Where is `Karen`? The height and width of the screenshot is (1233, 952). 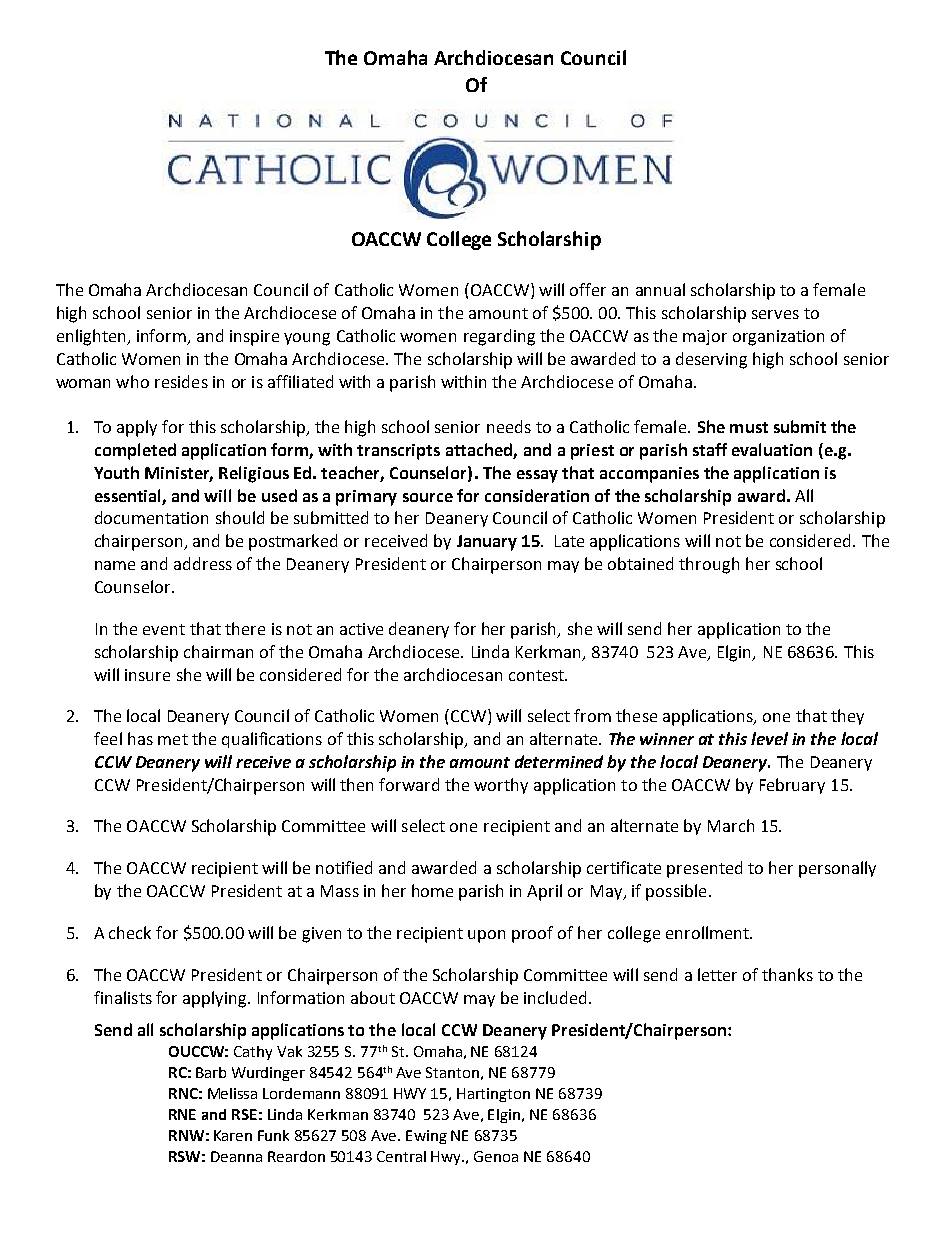 Karen is located at coordinates (233, 1135).
